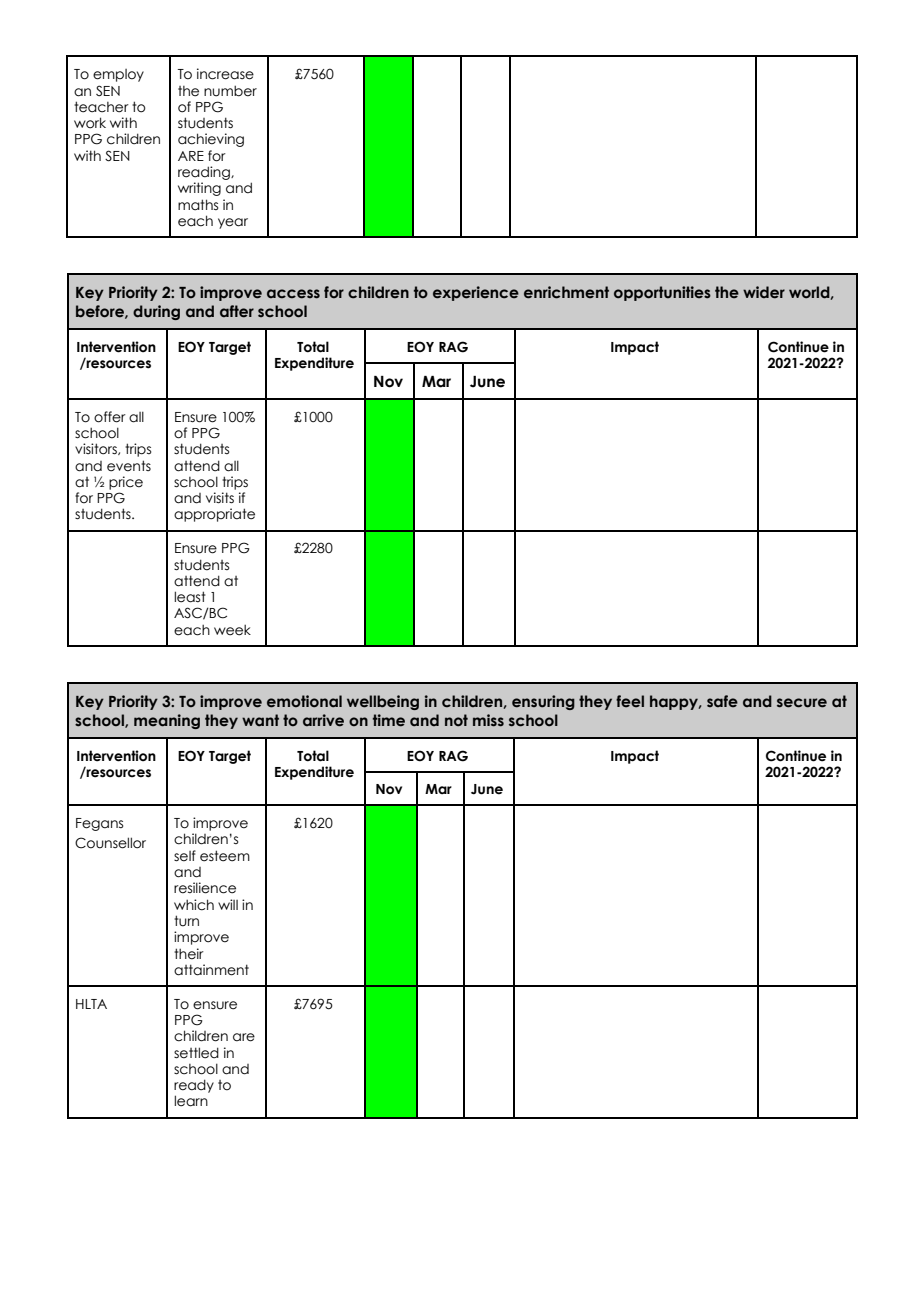 The height and width of the image is (1308, 924). Describe the element at coordinates (764, 292) in the image. I see `wider` at that location.
